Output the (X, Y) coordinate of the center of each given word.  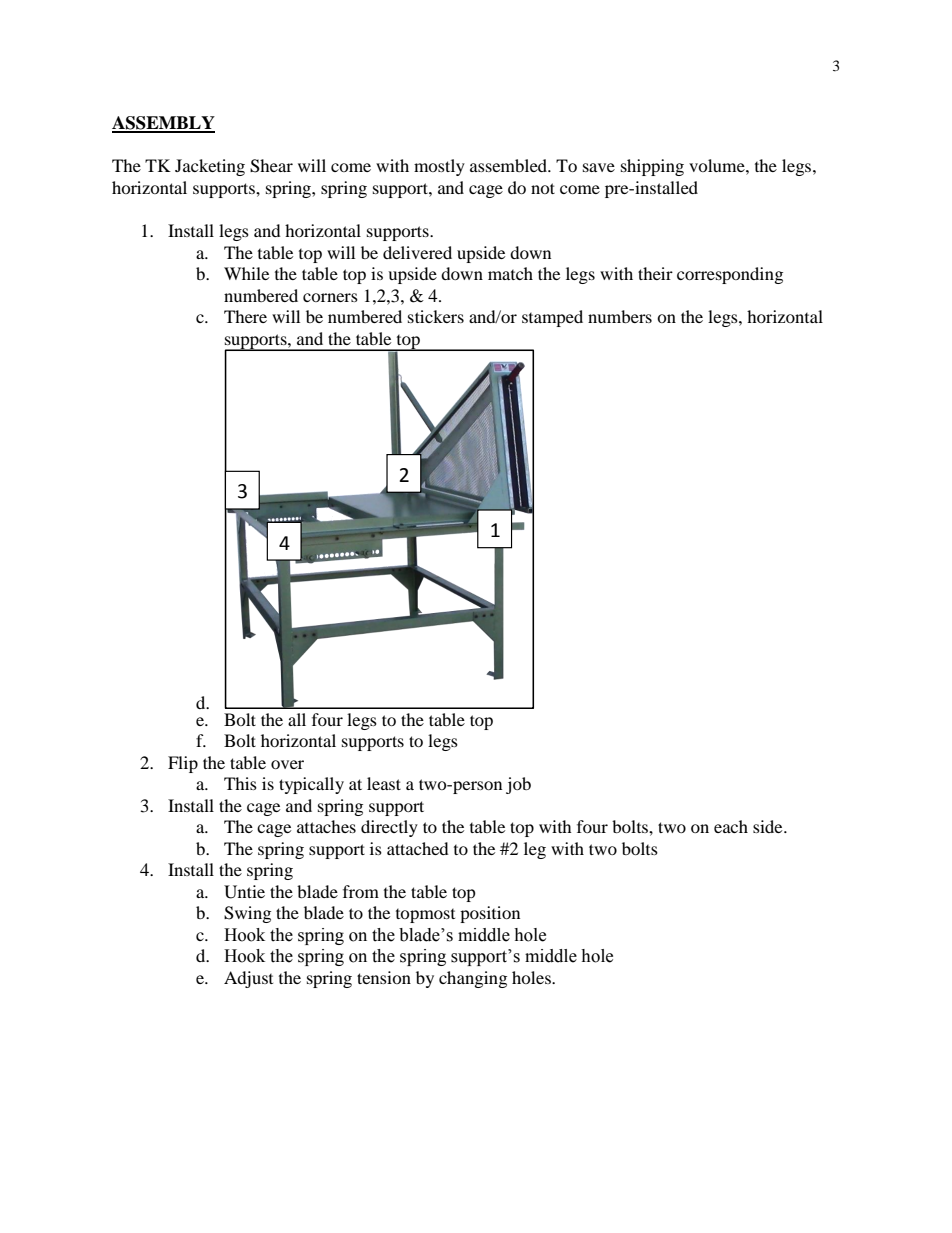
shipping (652, 167)
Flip (183, 764)
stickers (436, 316)
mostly (439, 167)
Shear (271, 166)
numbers (620, 316)
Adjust (248, 979)
